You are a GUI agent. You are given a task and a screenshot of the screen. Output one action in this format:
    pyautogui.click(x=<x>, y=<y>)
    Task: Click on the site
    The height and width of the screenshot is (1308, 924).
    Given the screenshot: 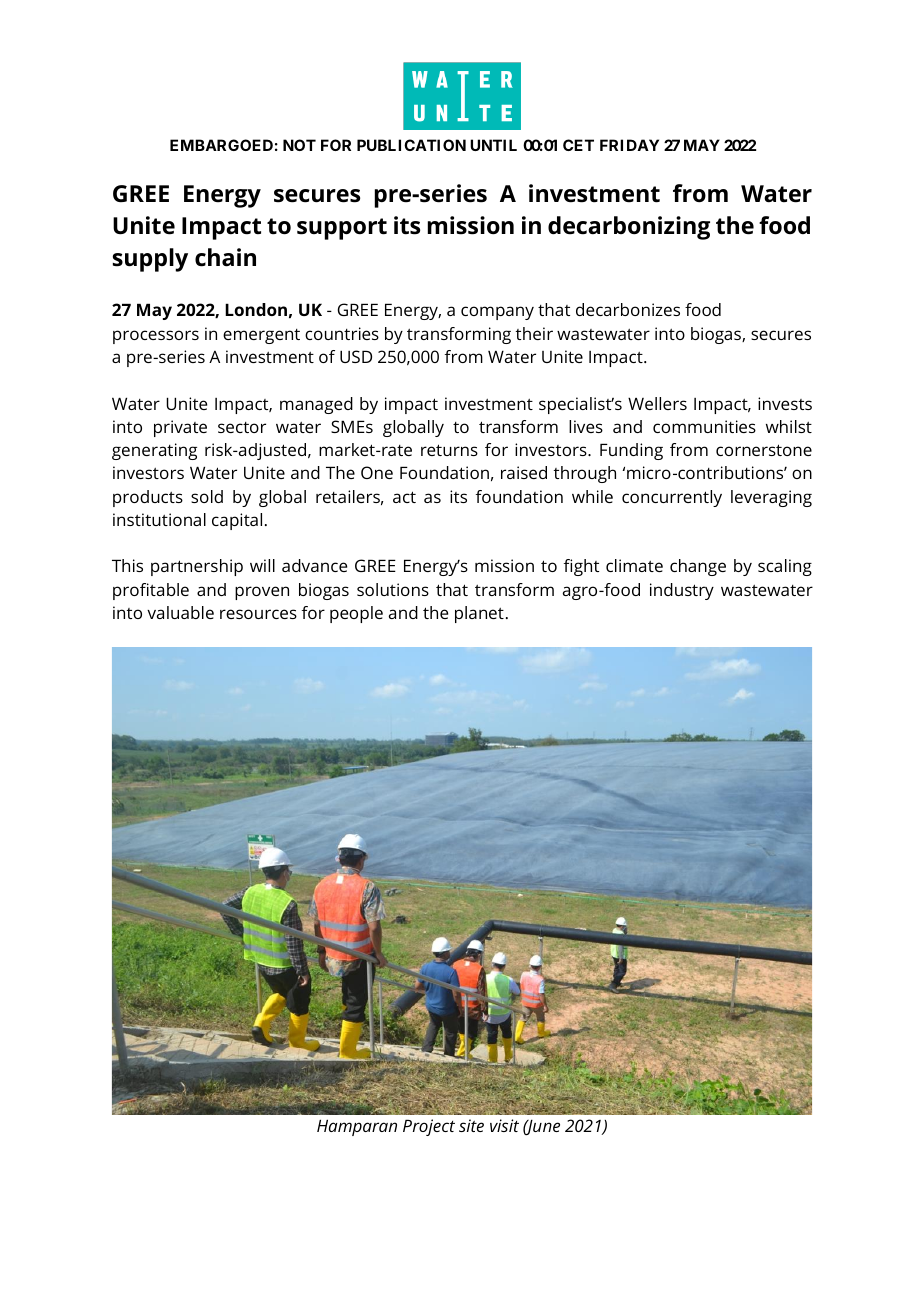 What is the action you would take?
    pyautogui.click(x=471, y=1125)
